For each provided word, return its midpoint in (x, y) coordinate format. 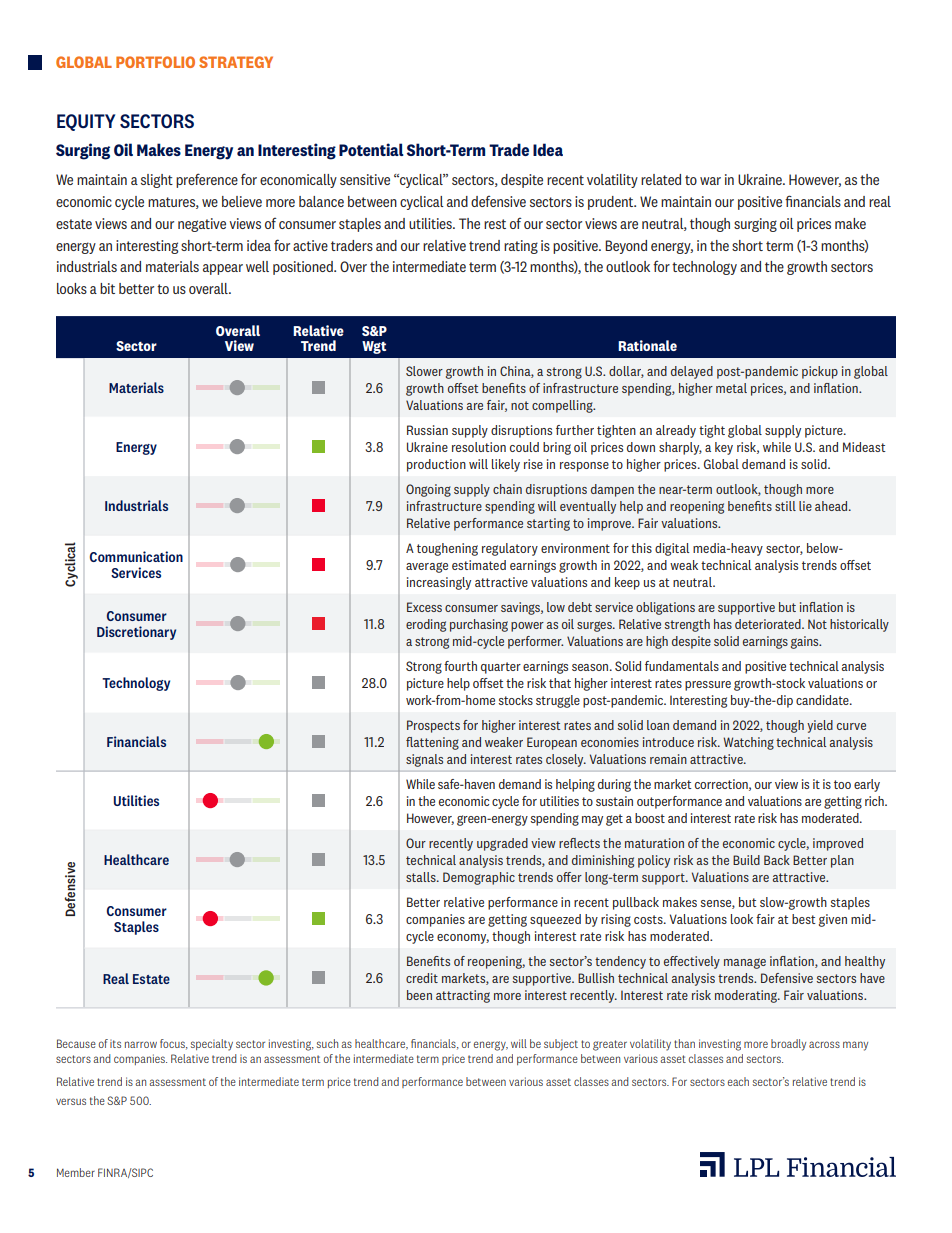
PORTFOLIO (155, 62)
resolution (479, 447)
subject (561, 1045)
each (738, 1081)
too (842, 784)
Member (76, 1172)
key (724, 448)
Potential (371, 149)
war (710, 181)
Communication (136, 556)
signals (424, 760)
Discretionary (136, 633)
